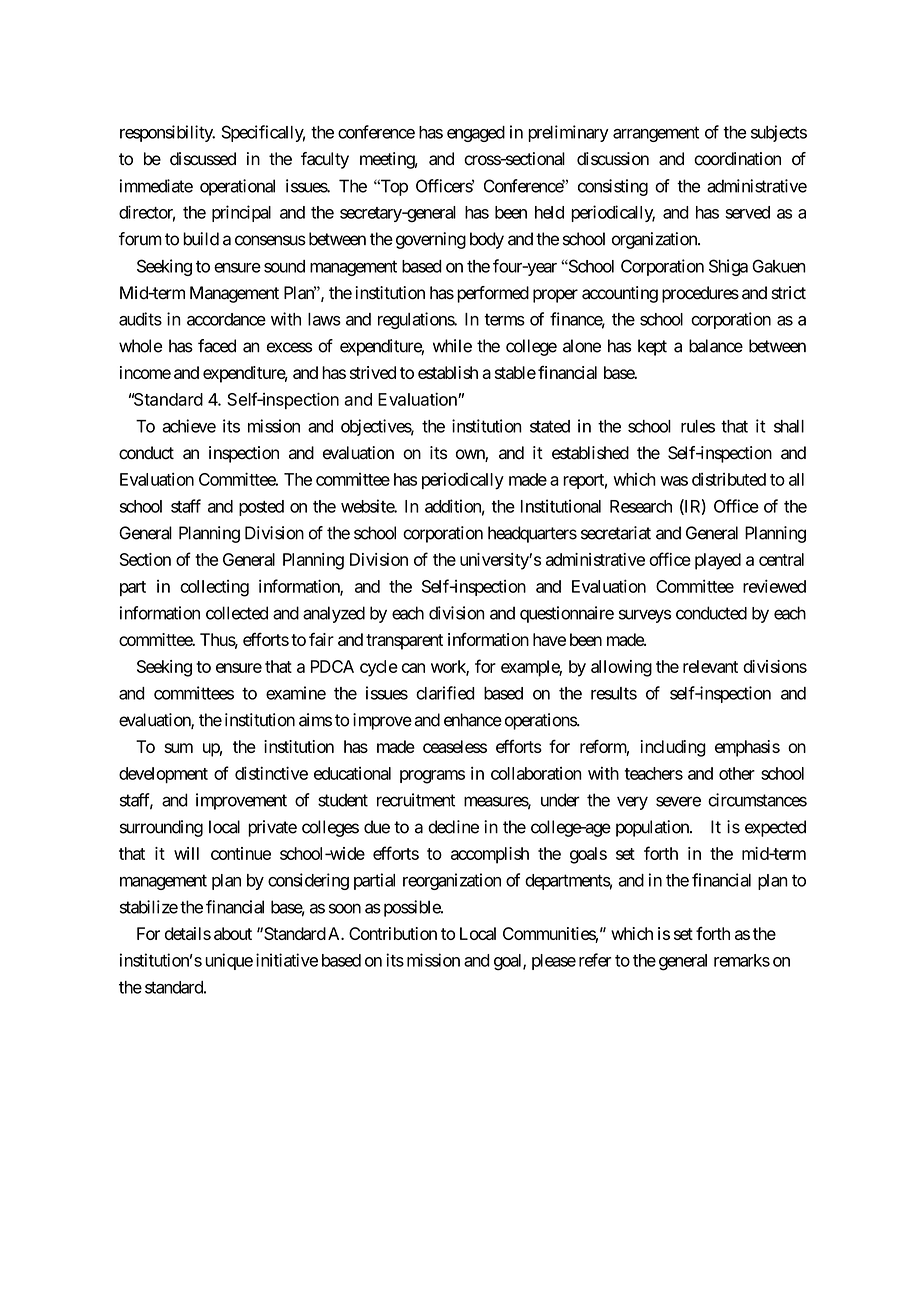  What do you see at coordinates (716, 346) in the screenshot?
I see `balance` at bounding box center [716, 346].
